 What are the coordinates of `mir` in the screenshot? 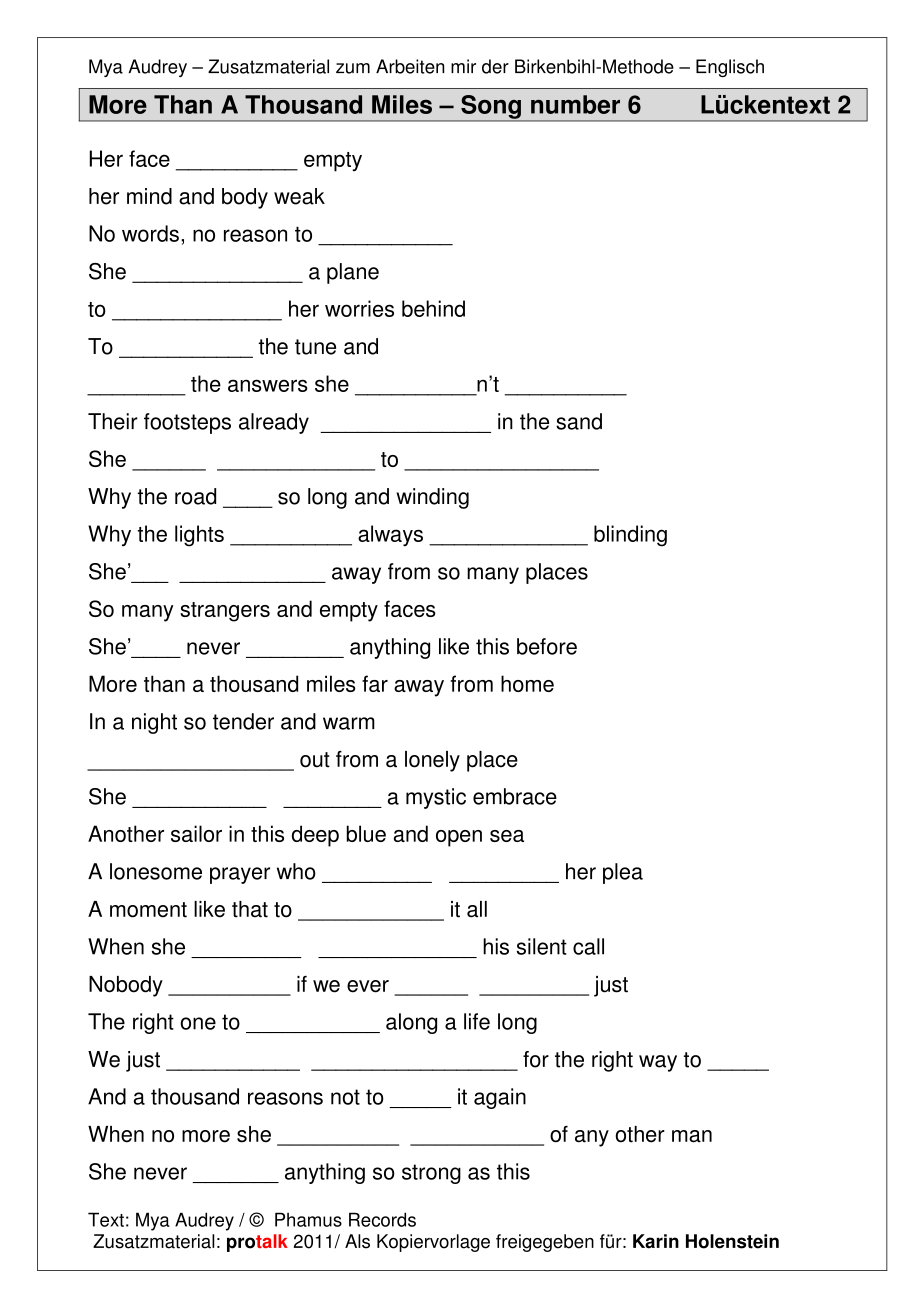 It's located at (463, 66).
